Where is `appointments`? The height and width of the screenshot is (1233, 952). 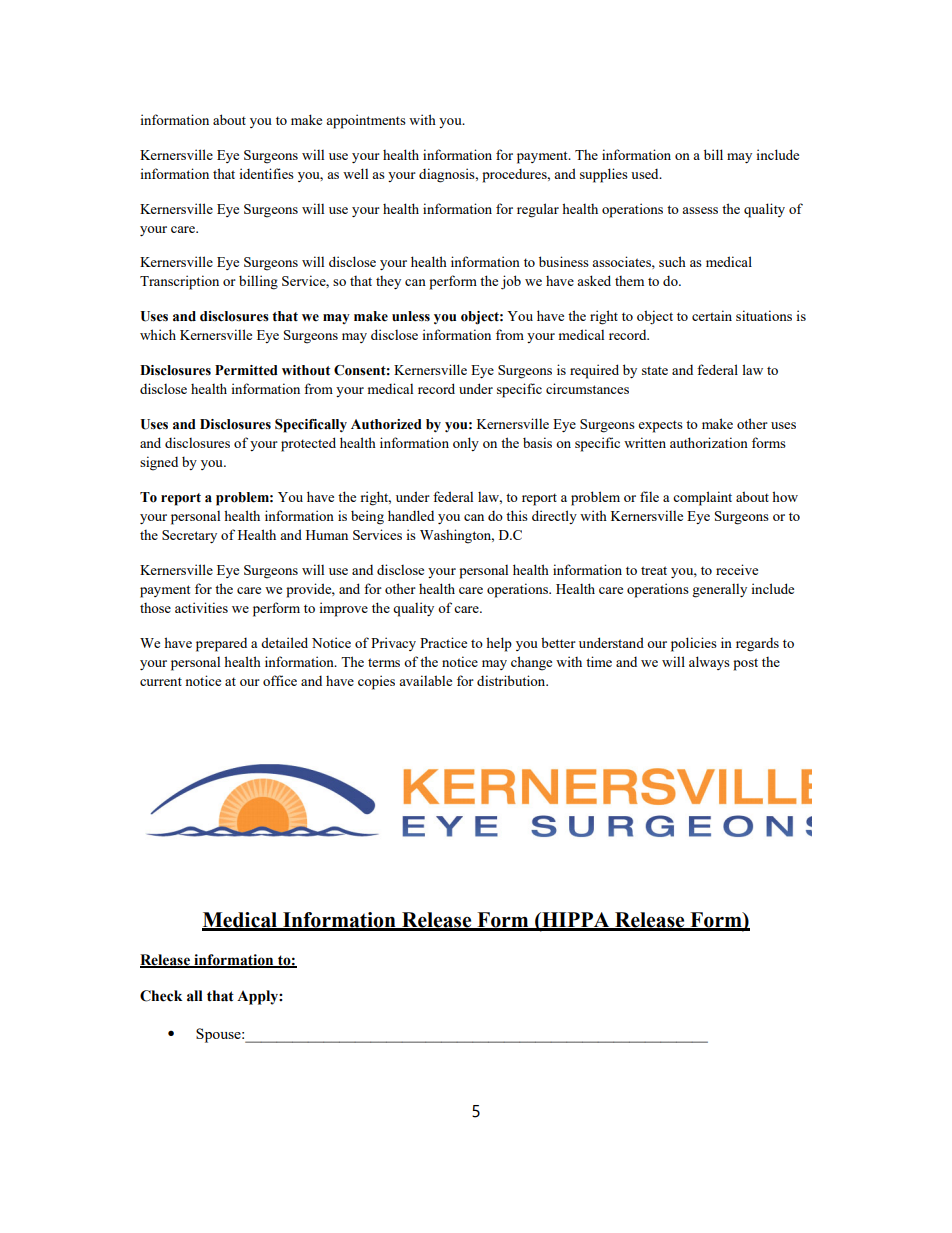
appointments is located at coordinates (366, 121).
